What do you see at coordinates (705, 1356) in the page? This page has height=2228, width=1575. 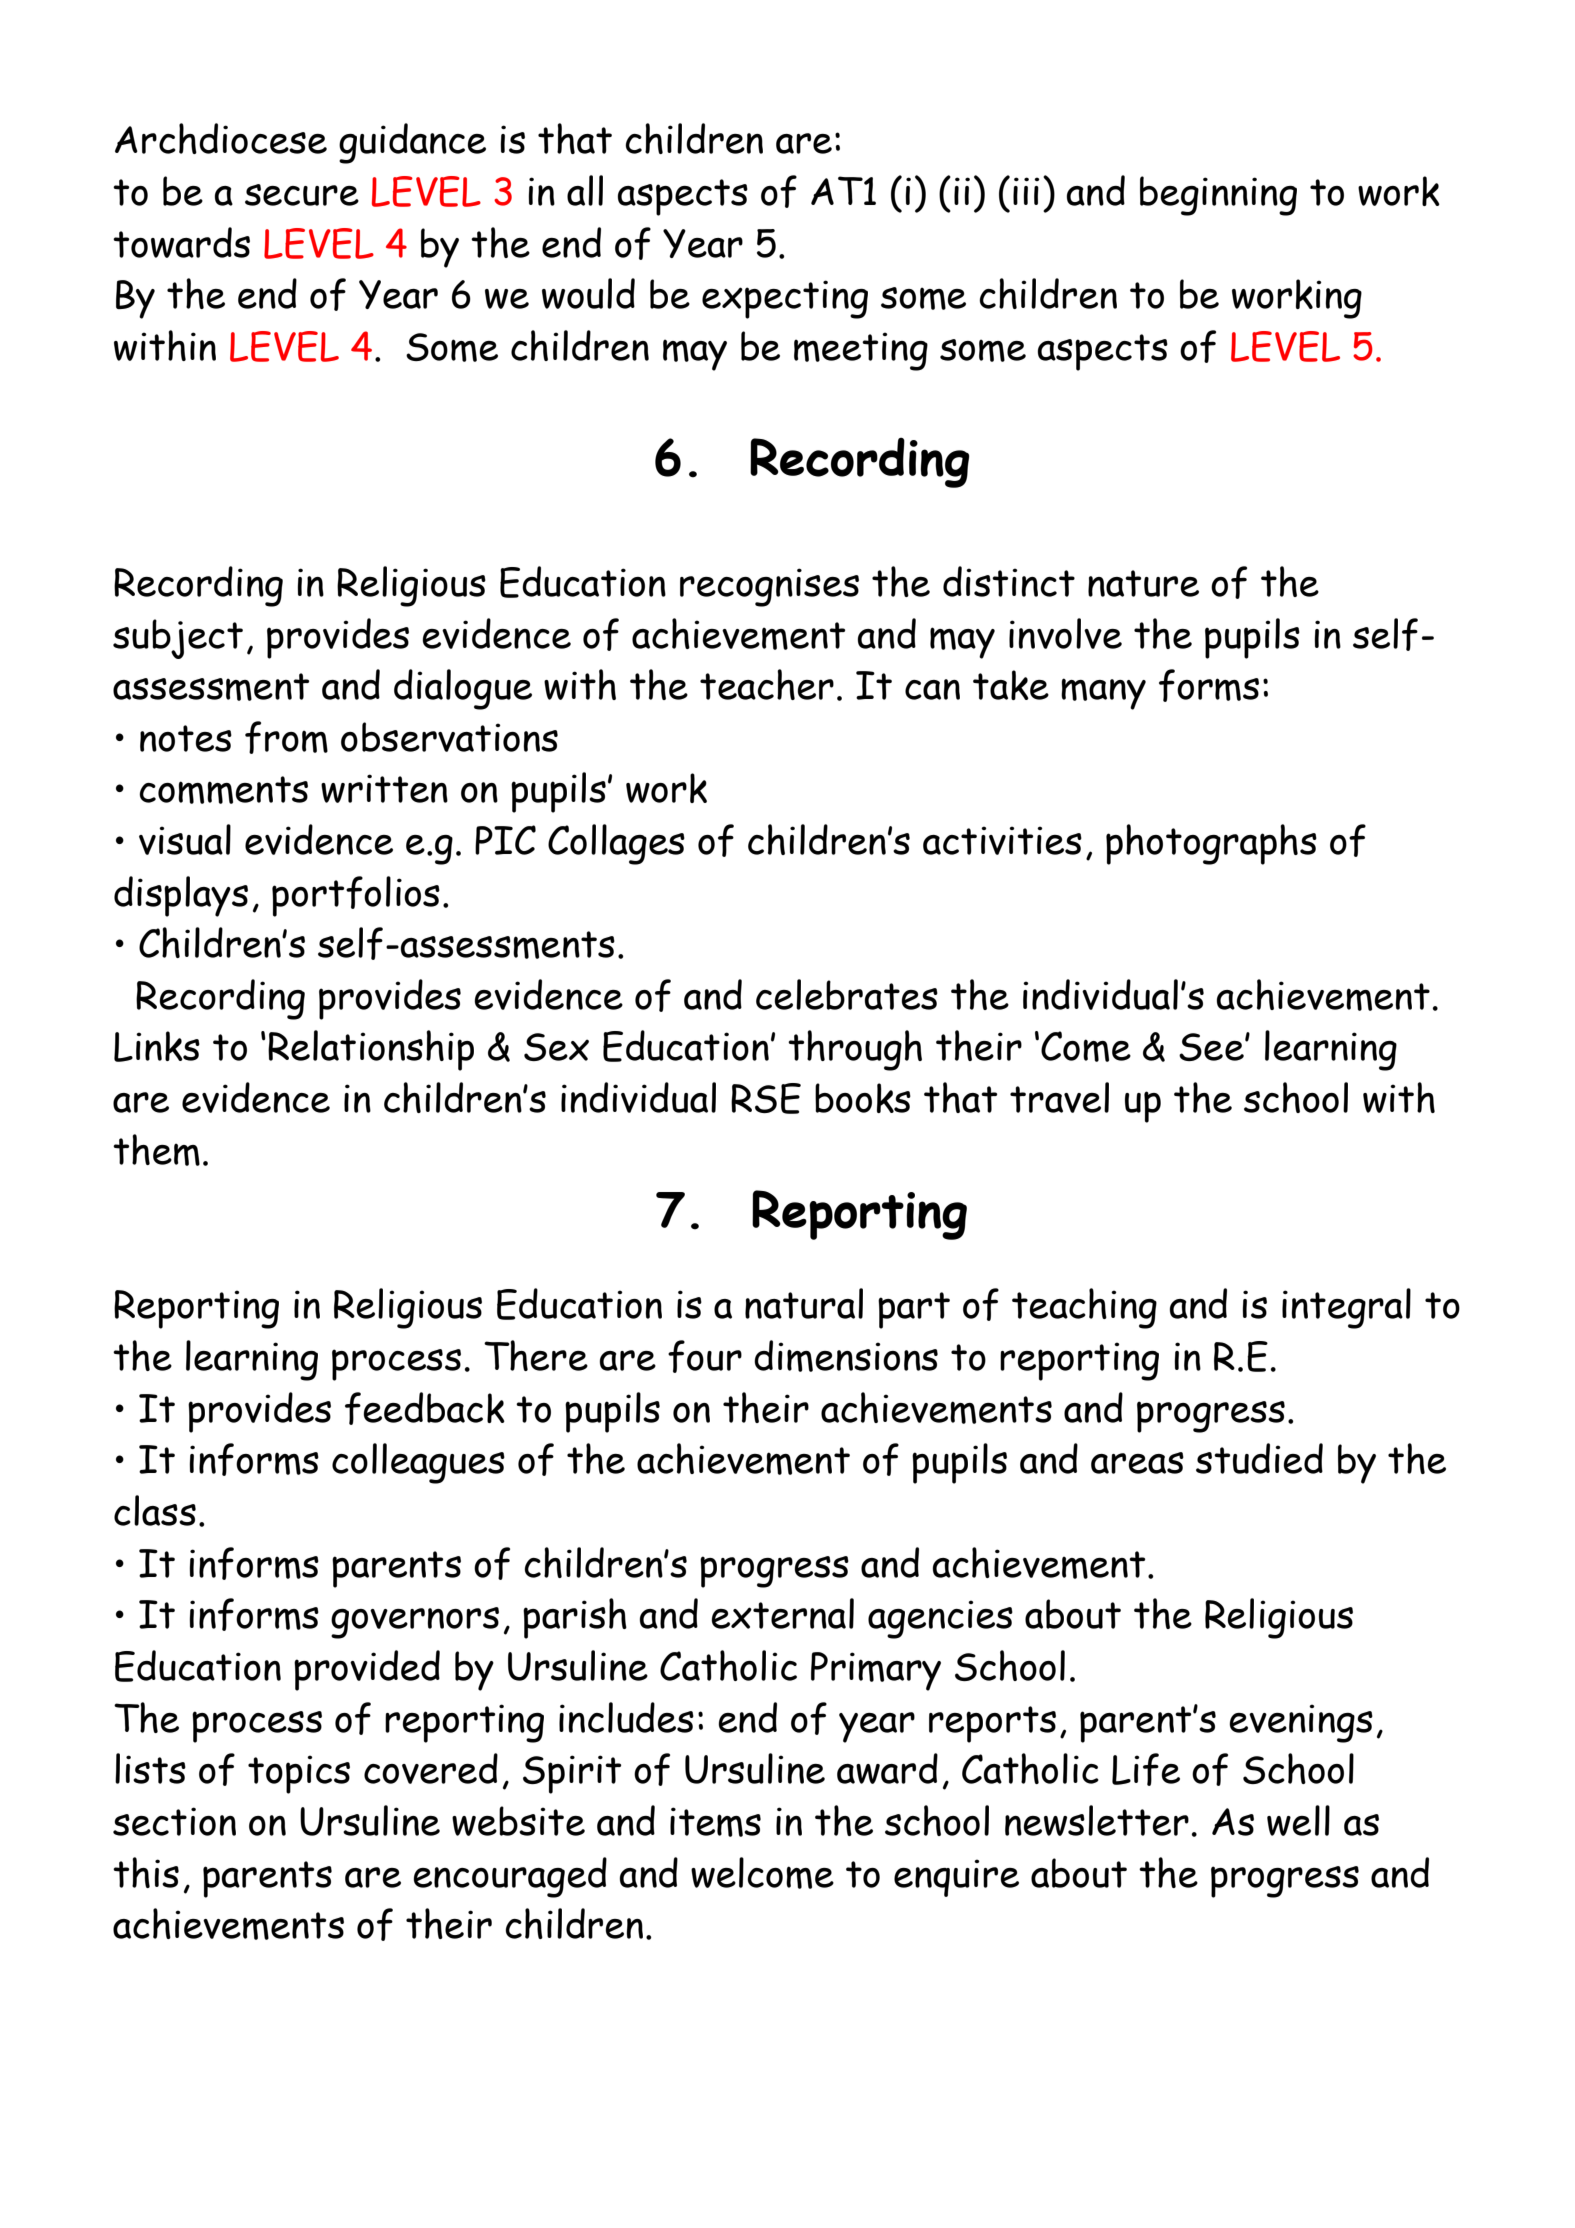 I see `four` at bounding box center [705, 1356].
